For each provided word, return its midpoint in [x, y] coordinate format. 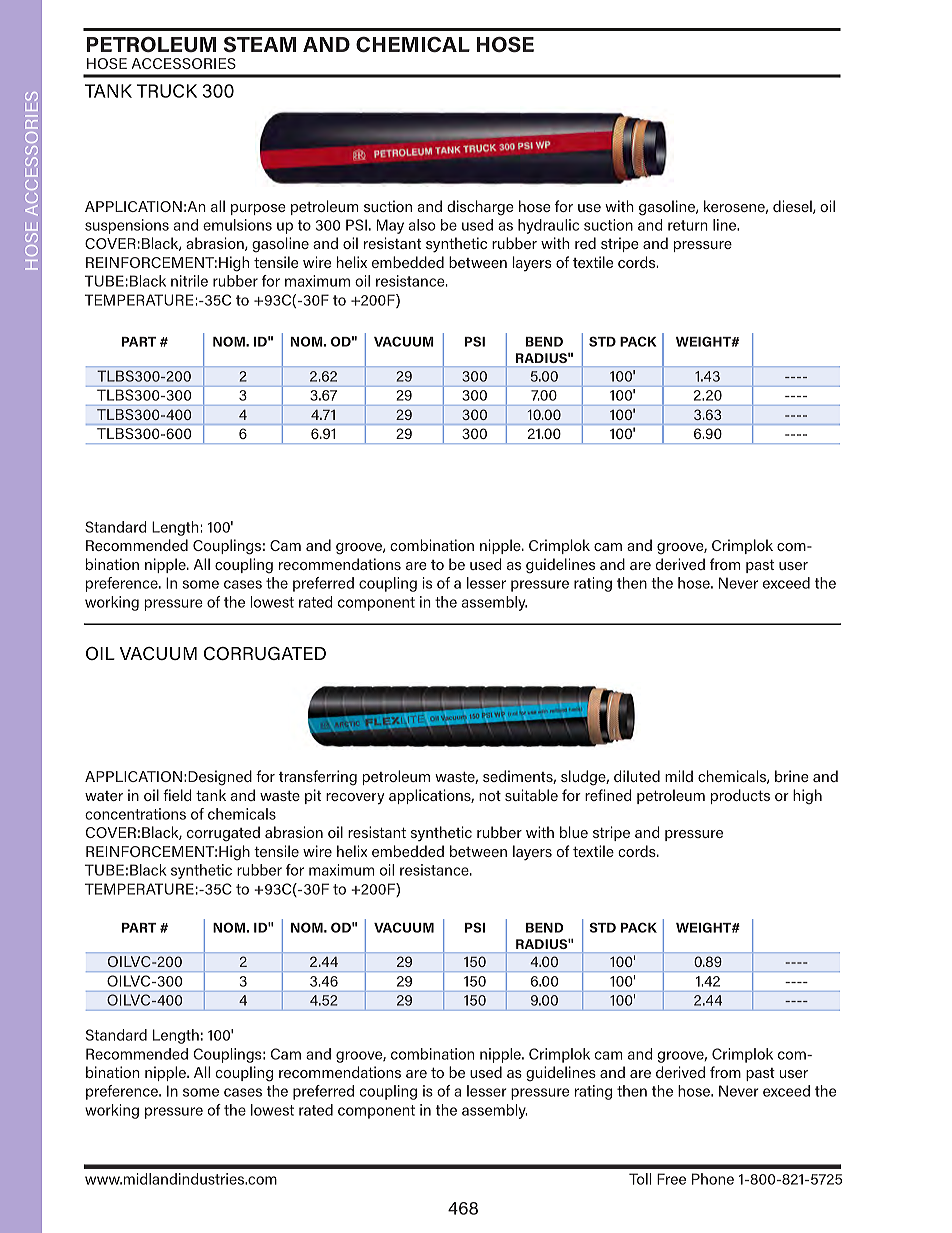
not [490, 796]
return [688, 225]
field [177, 795]
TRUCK [166, 91]
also [422, 225]
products [740, 796]
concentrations [135, 814]
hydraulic [548, 226]
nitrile [189, 281]
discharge [480, 208]
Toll [640, 1179]
